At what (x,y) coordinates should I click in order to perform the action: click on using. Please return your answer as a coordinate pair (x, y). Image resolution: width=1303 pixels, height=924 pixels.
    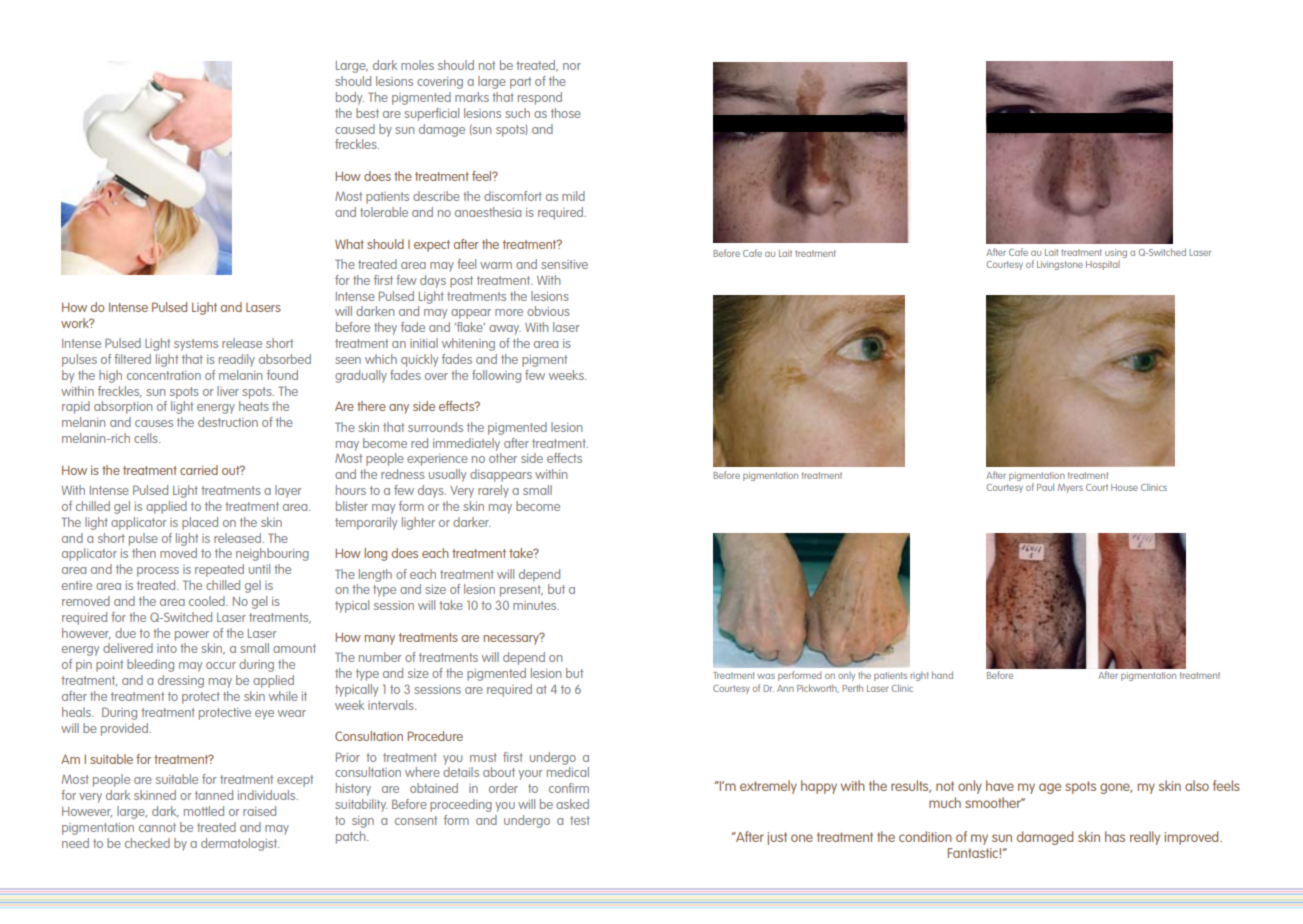
    Looking at the image, I should click on (1116, 253).
